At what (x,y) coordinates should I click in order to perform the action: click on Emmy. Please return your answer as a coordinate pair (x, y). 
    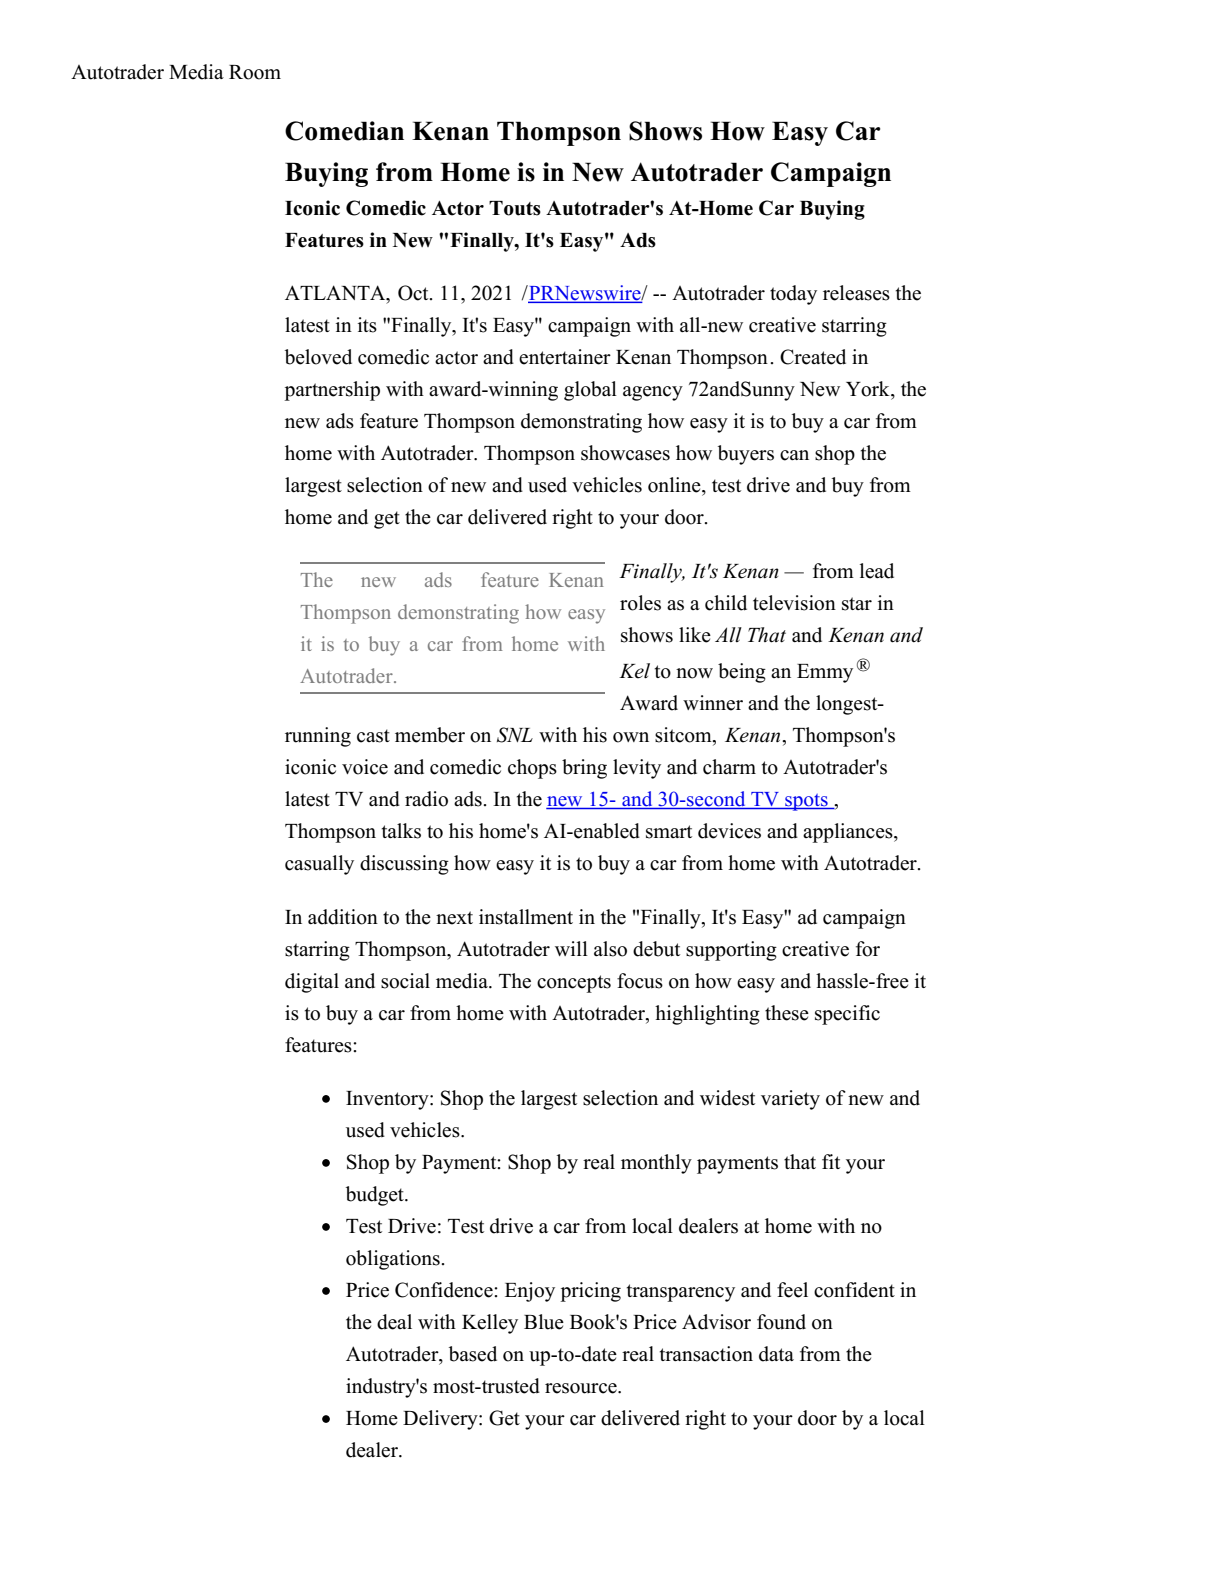
    Looking at the image, I should click on (825, 673).
